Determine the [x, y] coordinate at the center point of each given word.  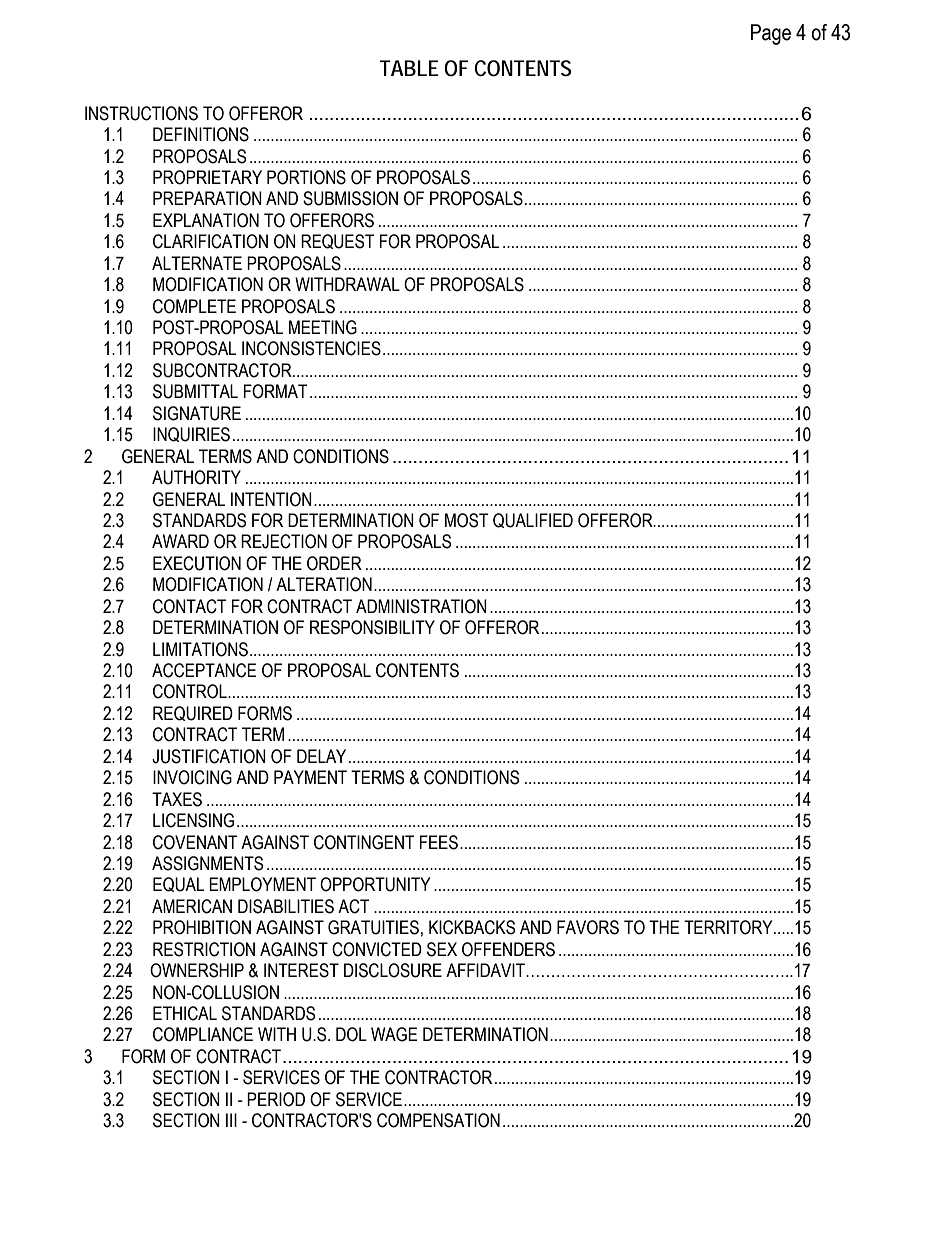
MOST [466, 520]
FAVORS [588, 927]
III [231, 1120]
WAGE [394, 1034]
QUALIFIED [533, 520]
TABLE [409, 68]
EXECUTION [197, 563]
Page [771, 34]
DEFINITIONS [201, 134]
